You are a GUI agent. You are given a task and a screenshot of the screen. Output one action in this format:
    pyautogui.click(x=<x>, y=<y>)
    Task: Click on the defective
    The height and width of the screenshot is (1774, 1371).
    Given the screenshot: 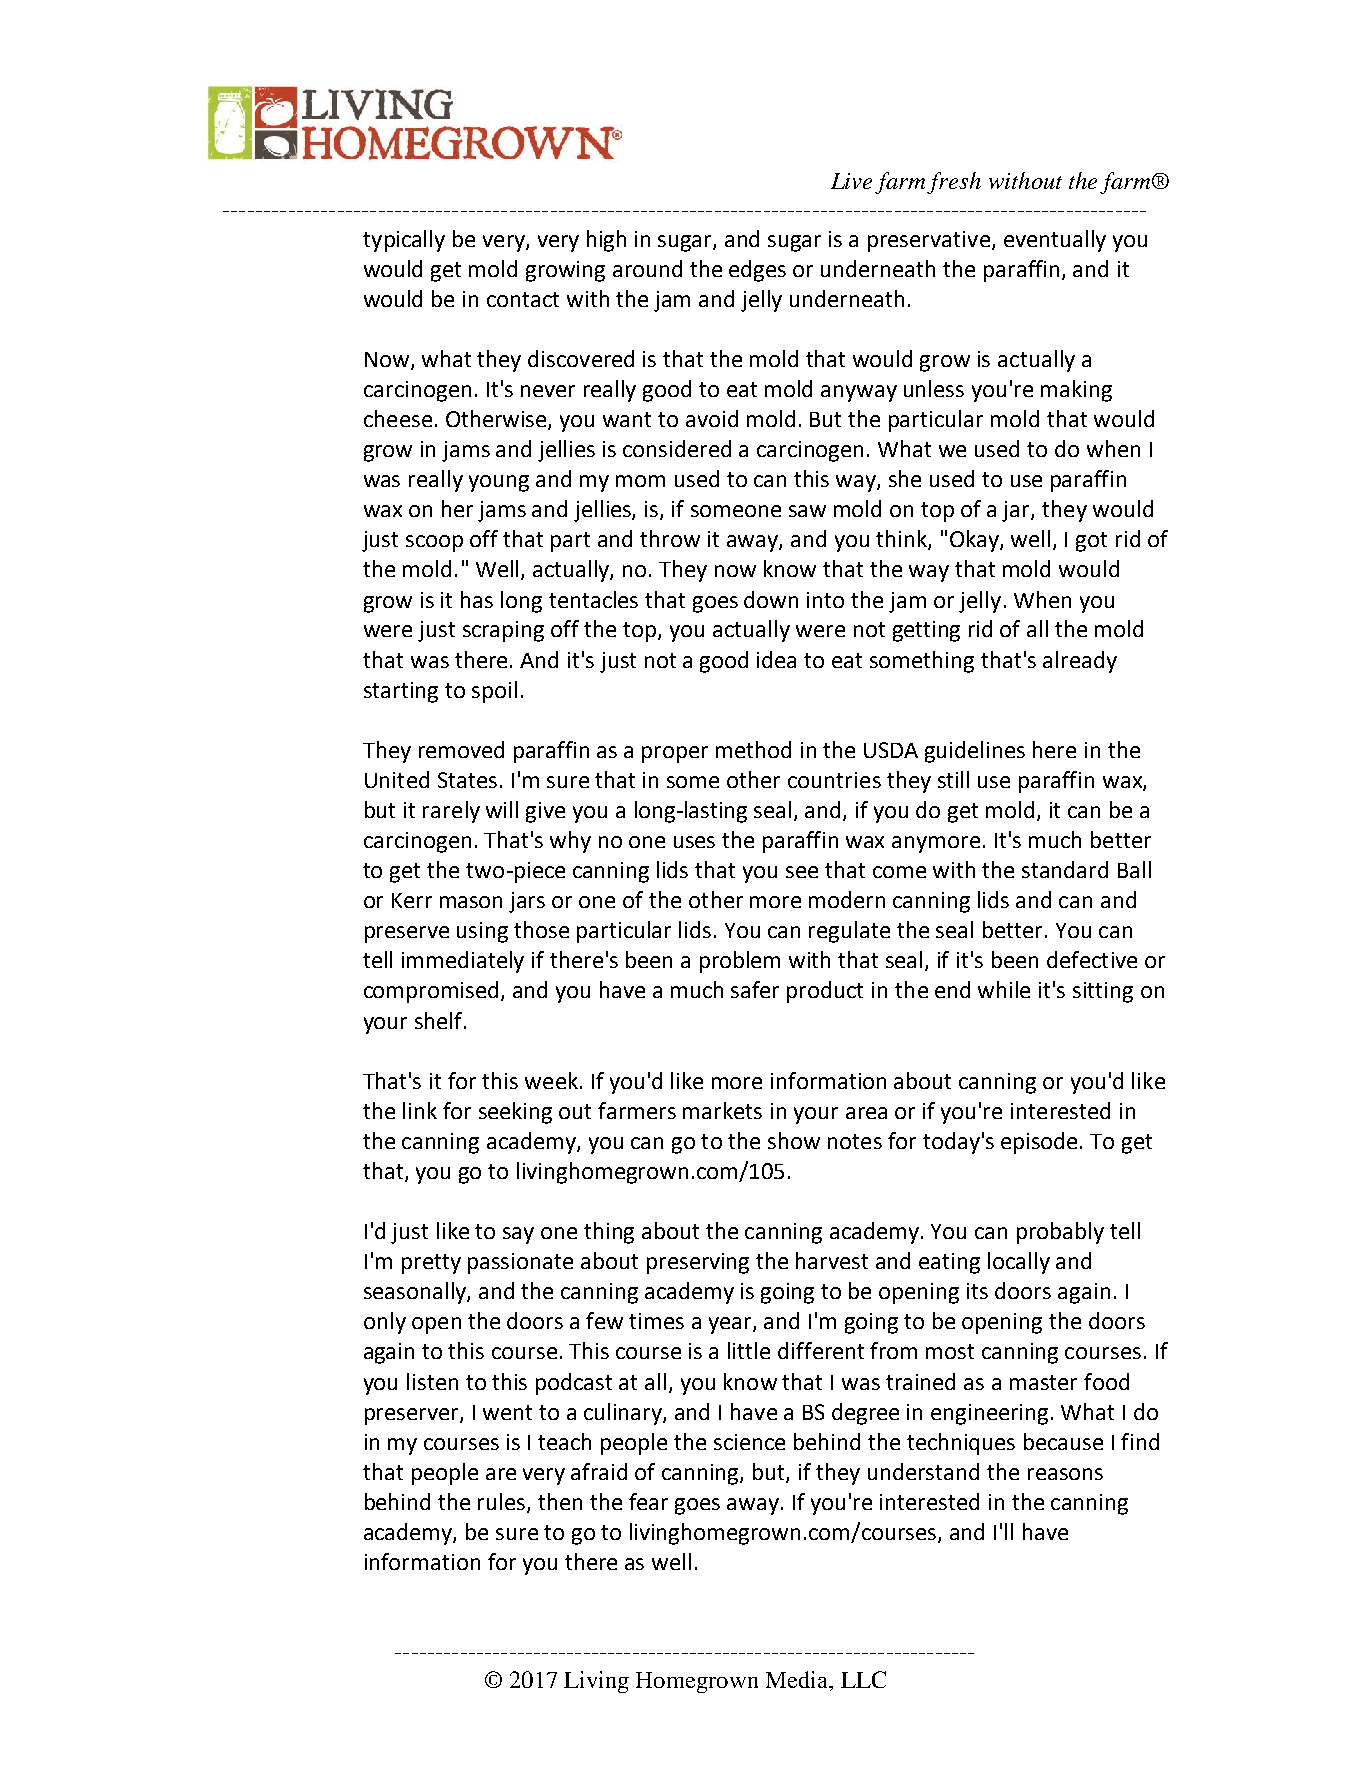 What is the action you would take?
    pyautogui.click(x=1092, y=959)
